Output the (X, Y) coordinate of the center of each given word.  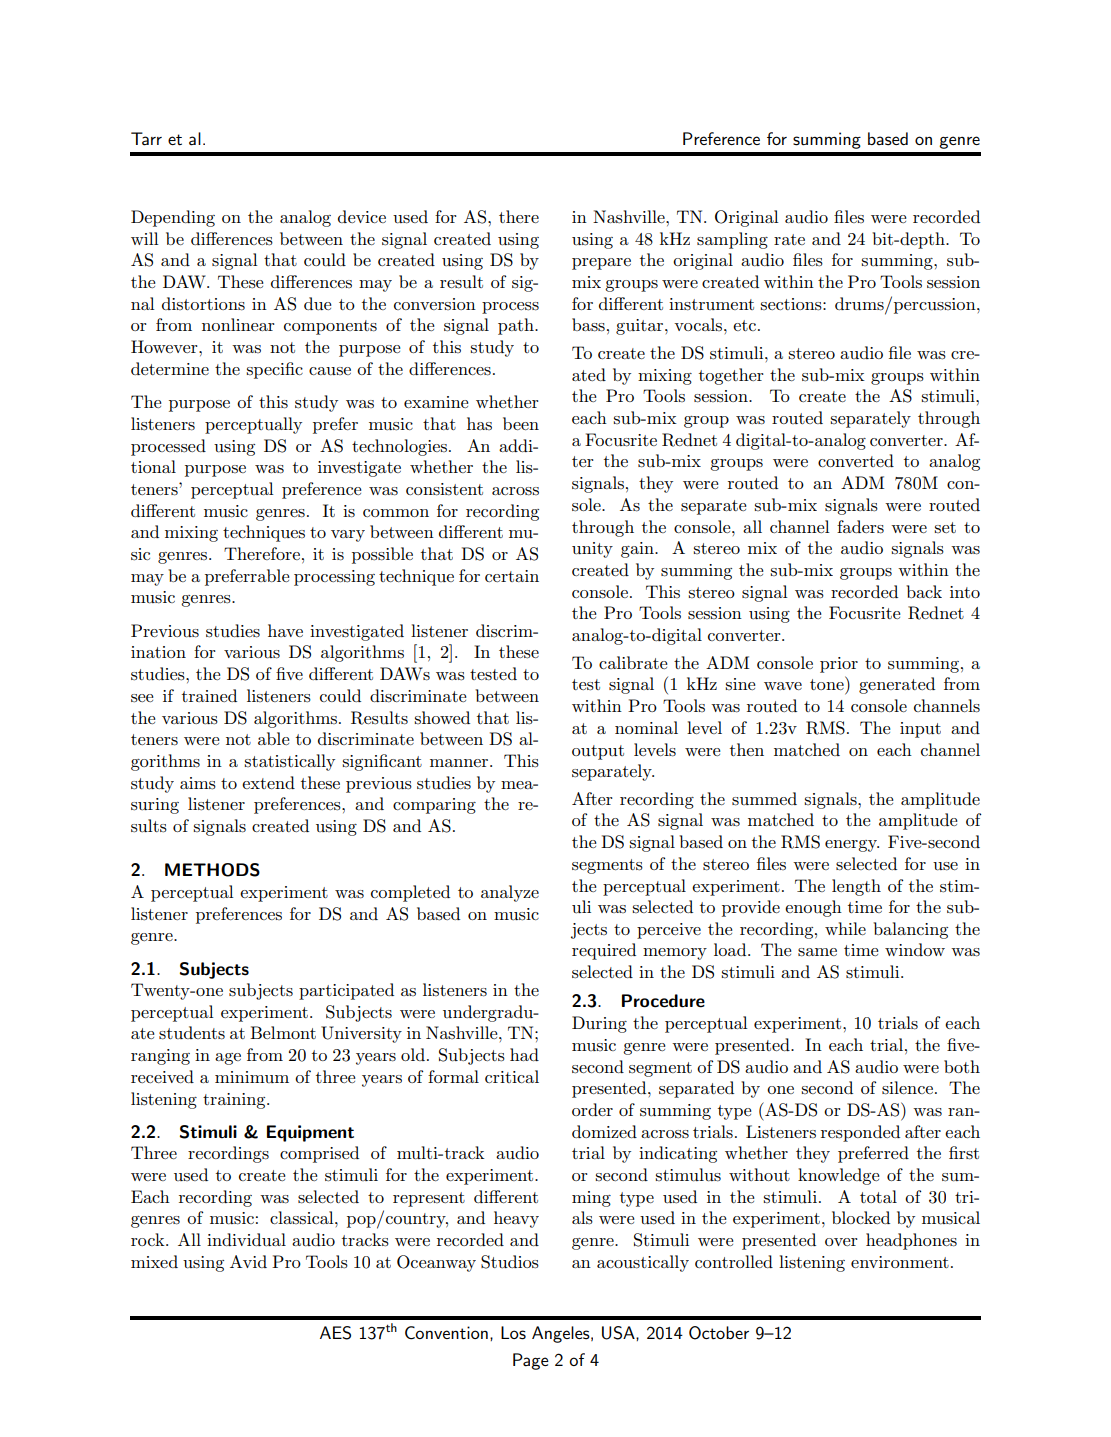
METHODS (212, 870)
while (845, 928)
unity (592, 550)
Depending (173, 218)
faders (860, 527)
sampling (732, 240)
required (604, 951)
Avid (248, 1261)
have (285, 630)
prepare (601, 264)
